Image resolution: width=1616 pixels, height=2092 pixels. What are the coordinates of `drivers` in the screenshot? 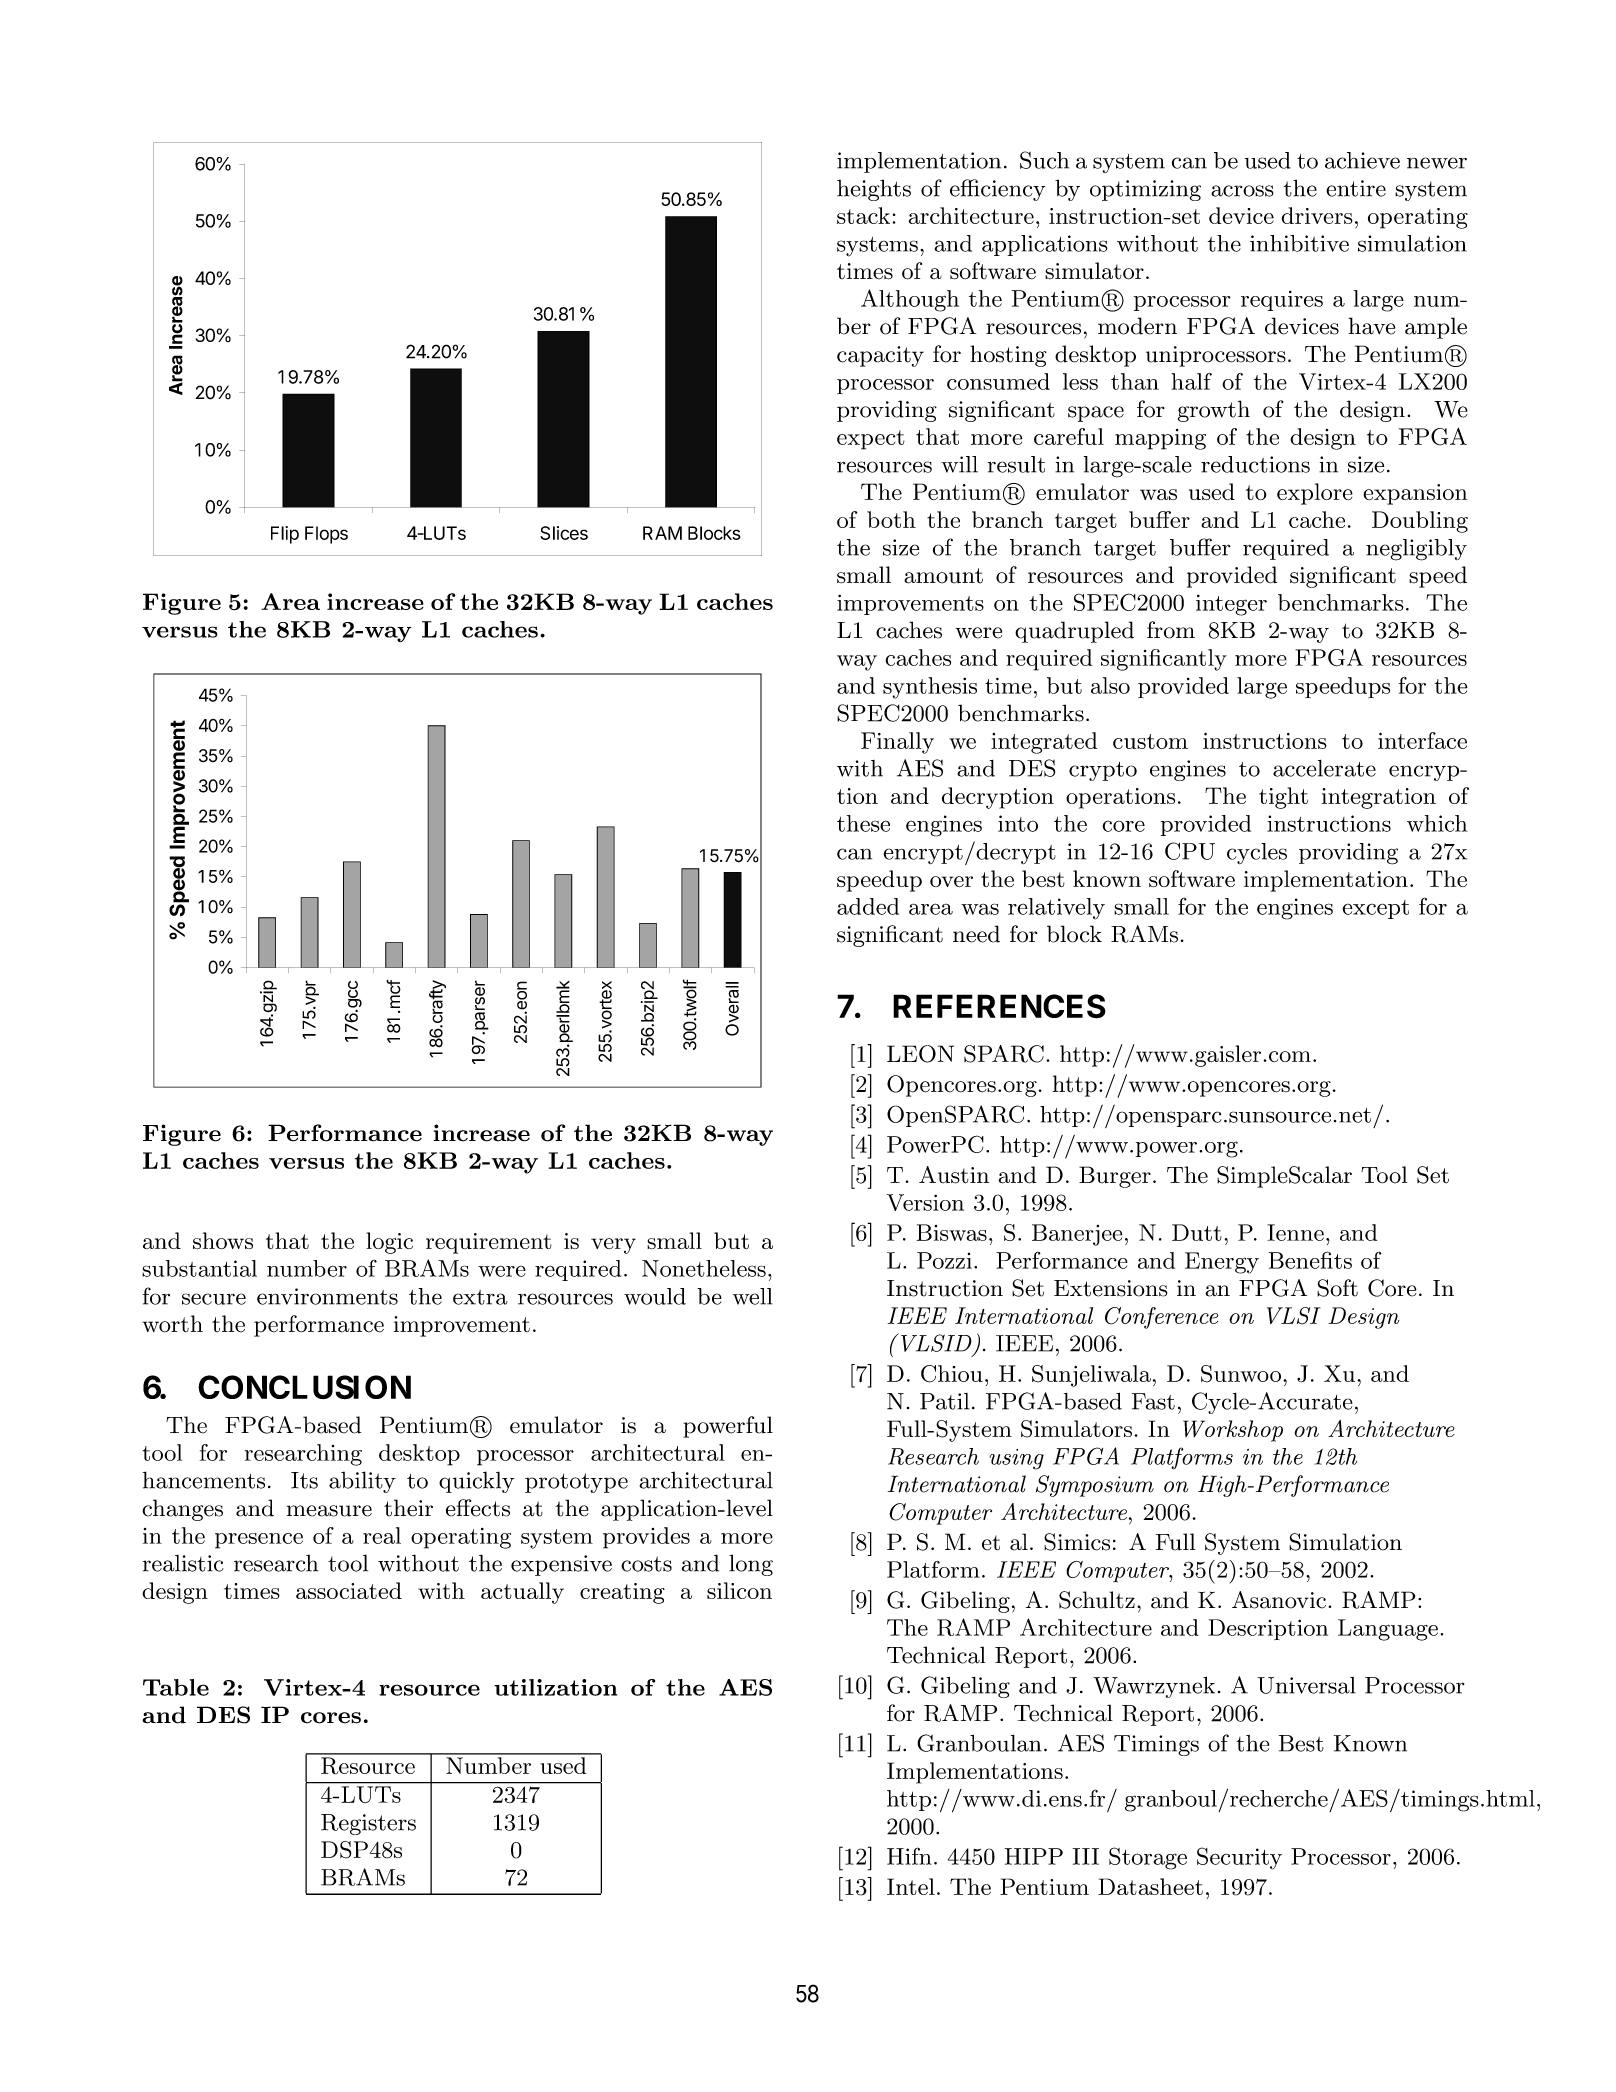 It's located at (1317, 215).
